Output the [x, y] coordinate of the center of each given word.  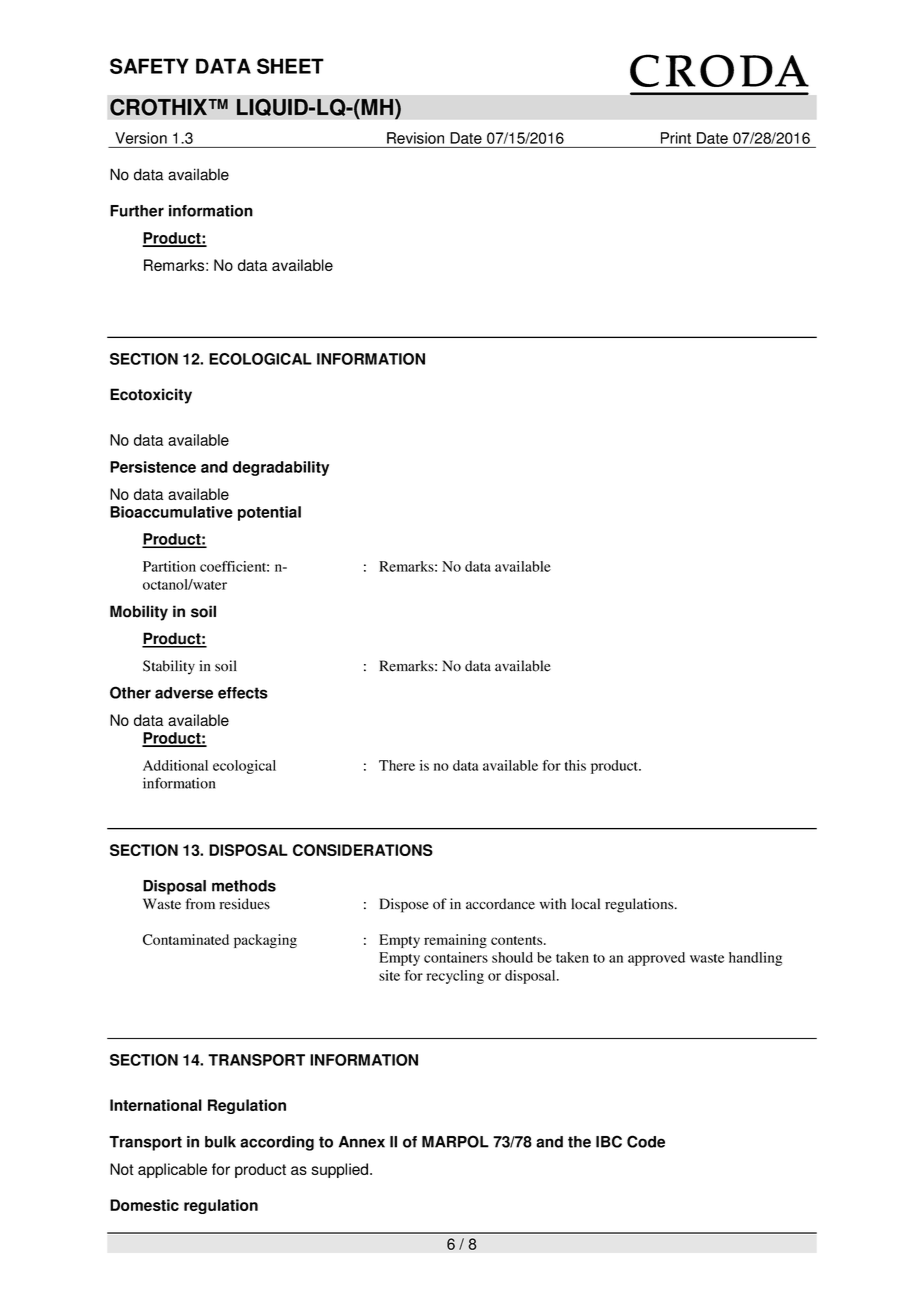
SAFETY [149, 66]
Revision [415, 138]
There [397, 765]
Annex [362, 1142]
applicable [172, 1170]
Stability [169, 667]
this [575, 765]
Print [676, 138]
